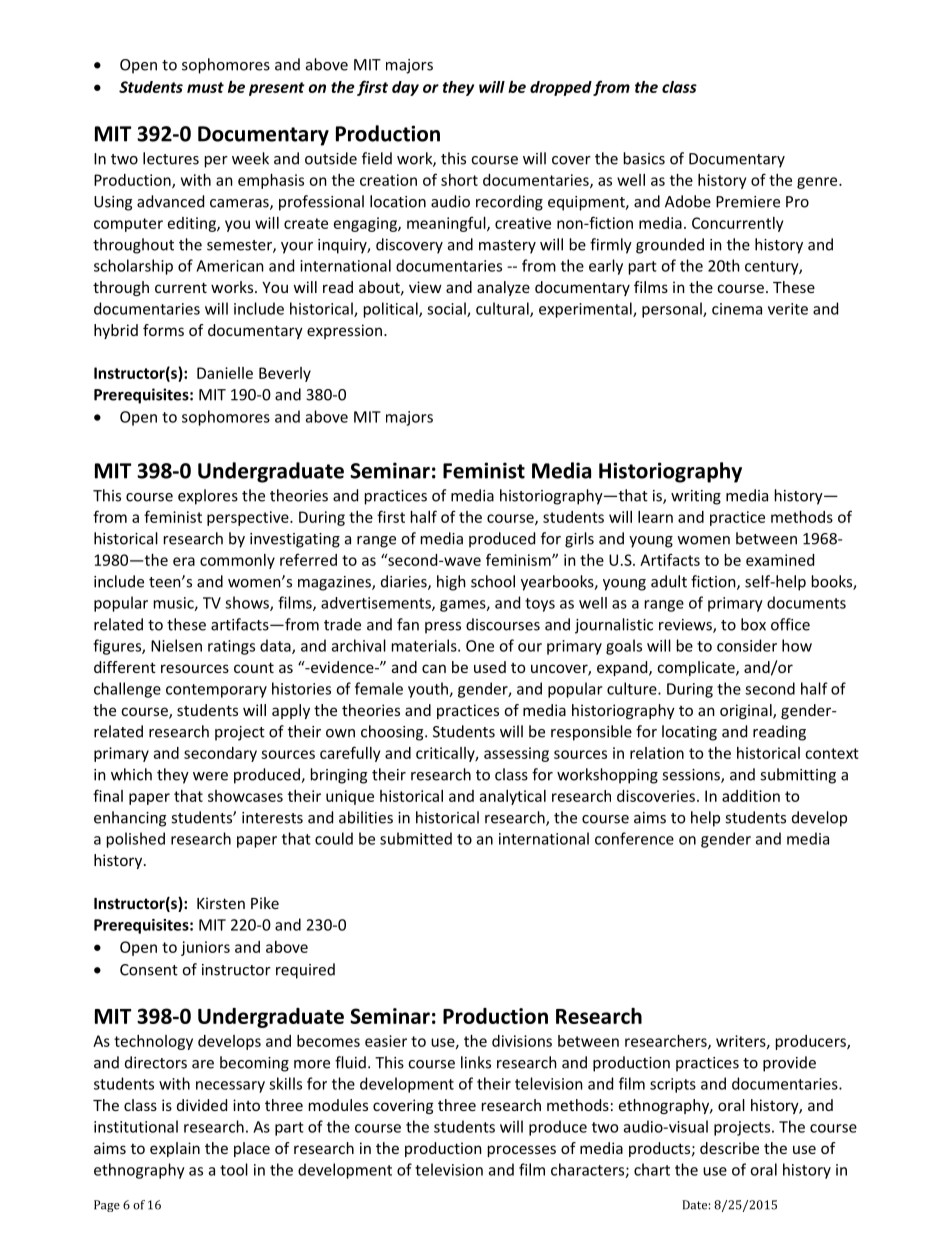 The width and height of the page is (952, 1233). Describe the element at coordinates (176, 645) in the page. I see `Nielsen` at that location.
